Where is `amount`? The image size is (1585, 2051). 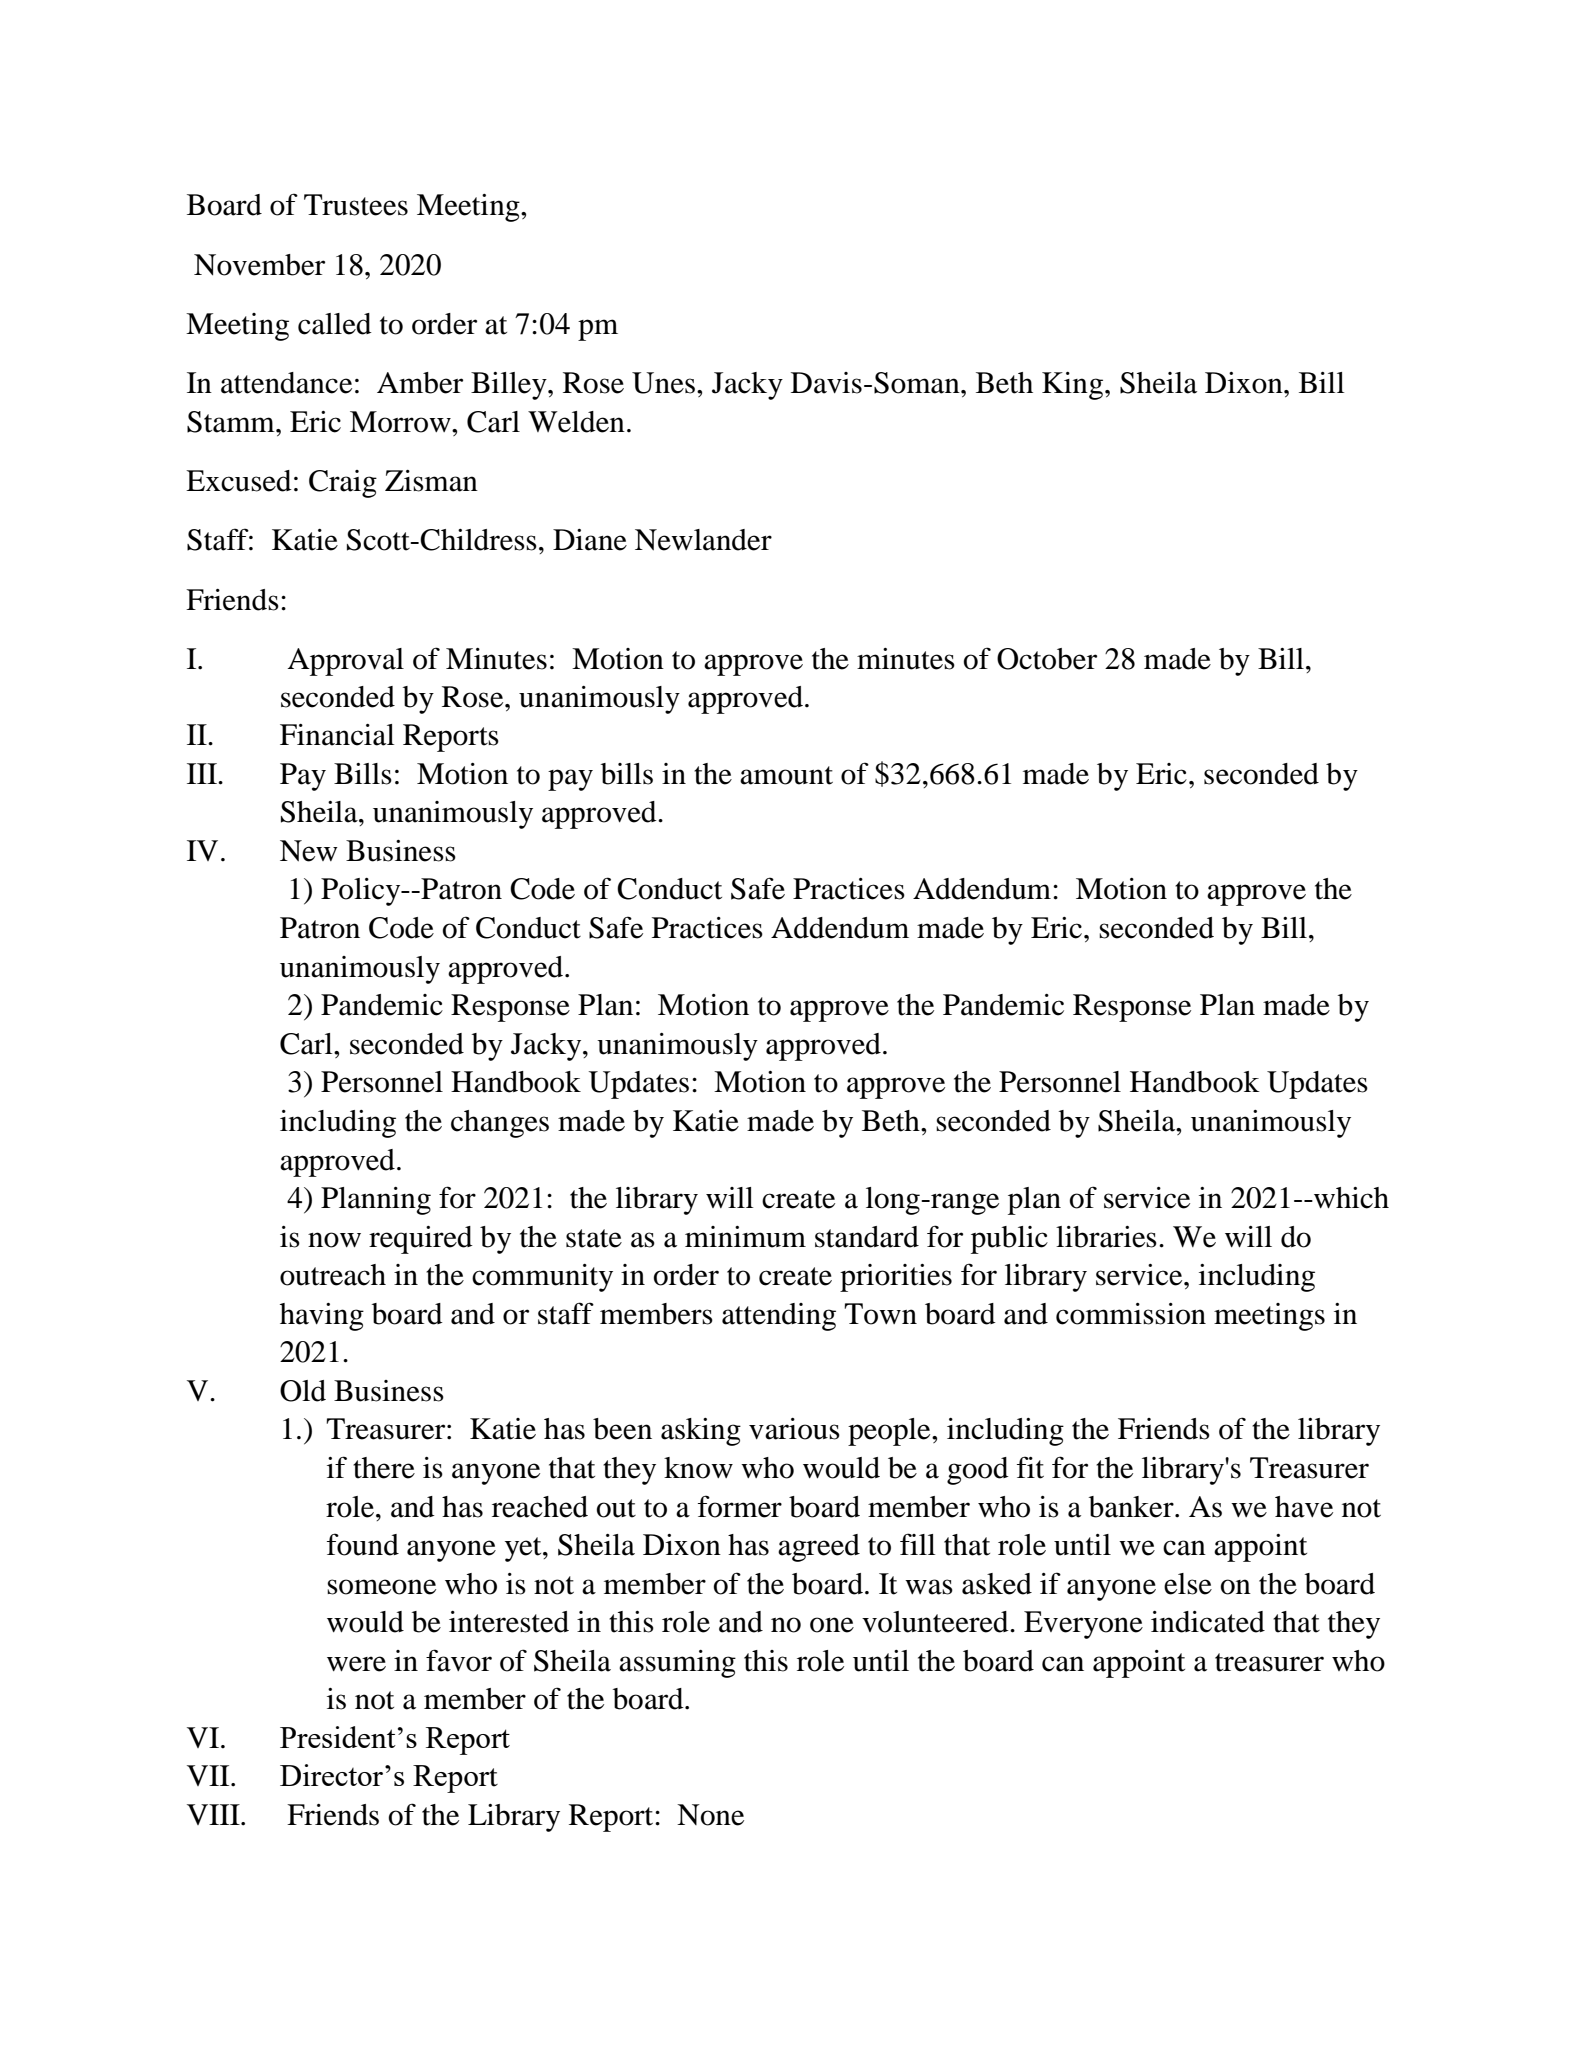
amount is located at coordinates (786, 775).
